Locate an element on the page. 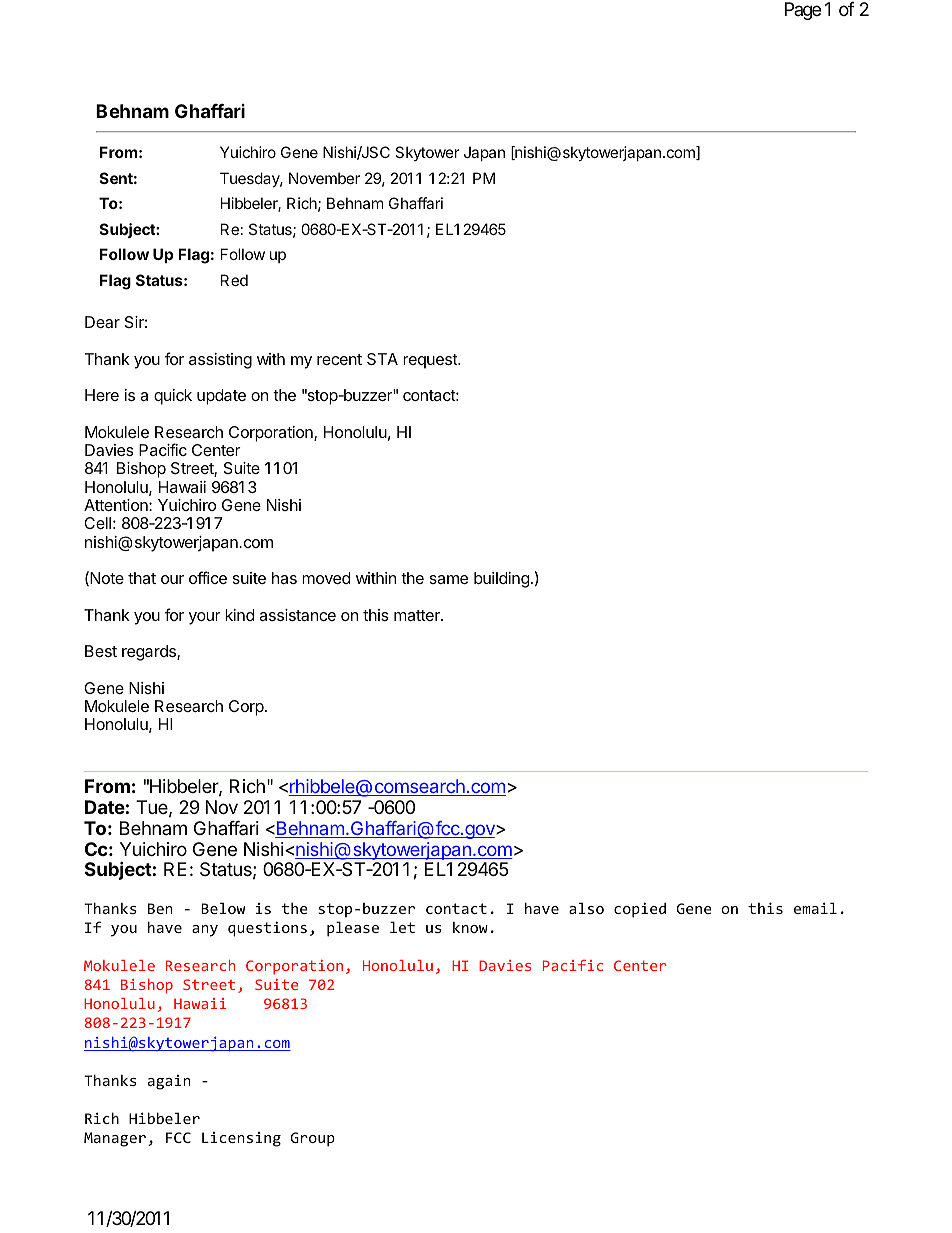 The height and width of the page is (1233, 952). recent is located at coordinates (339, 359).
